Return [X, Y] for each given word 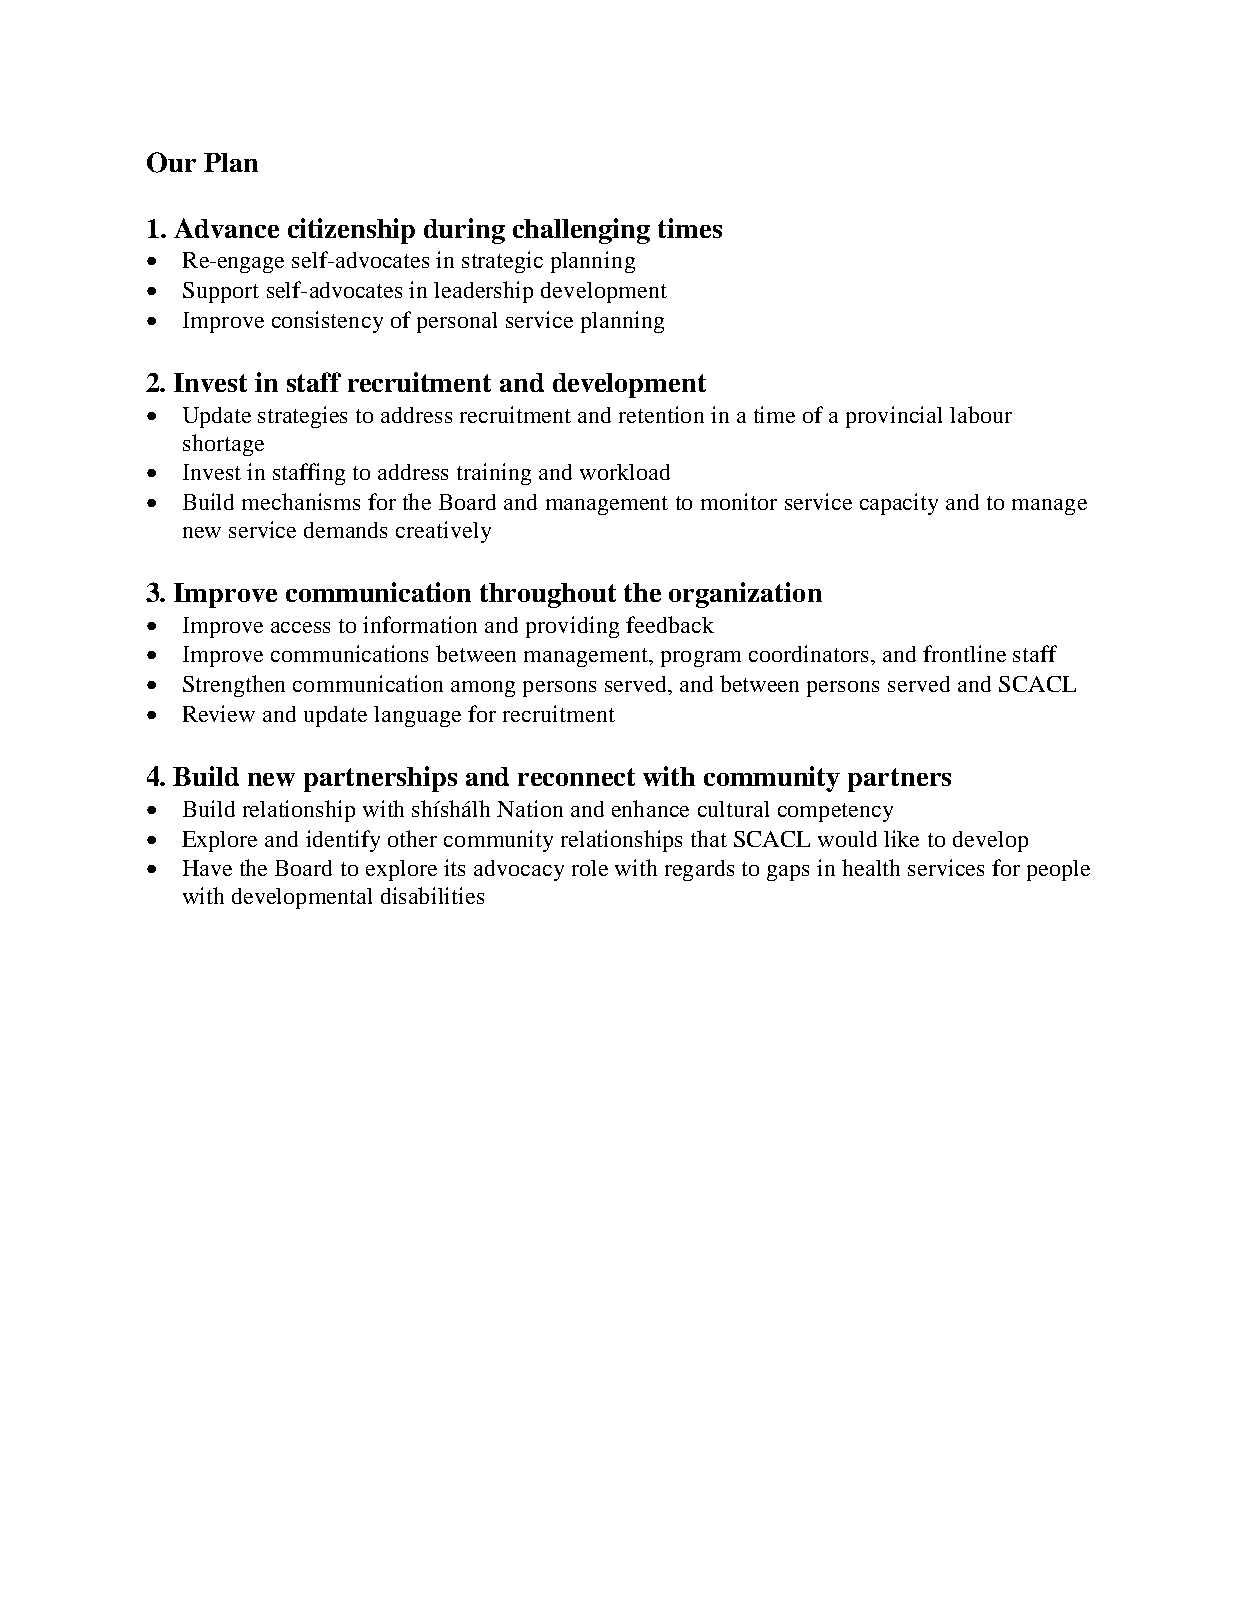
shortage [223, 445]
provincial [894, 417]
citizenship [351, 231]
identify [343, 841]
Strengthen [234, 686]
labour [981, 414]
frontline [964, 653]
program [701, 659]
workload [625, 472]
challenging [581, 231]
